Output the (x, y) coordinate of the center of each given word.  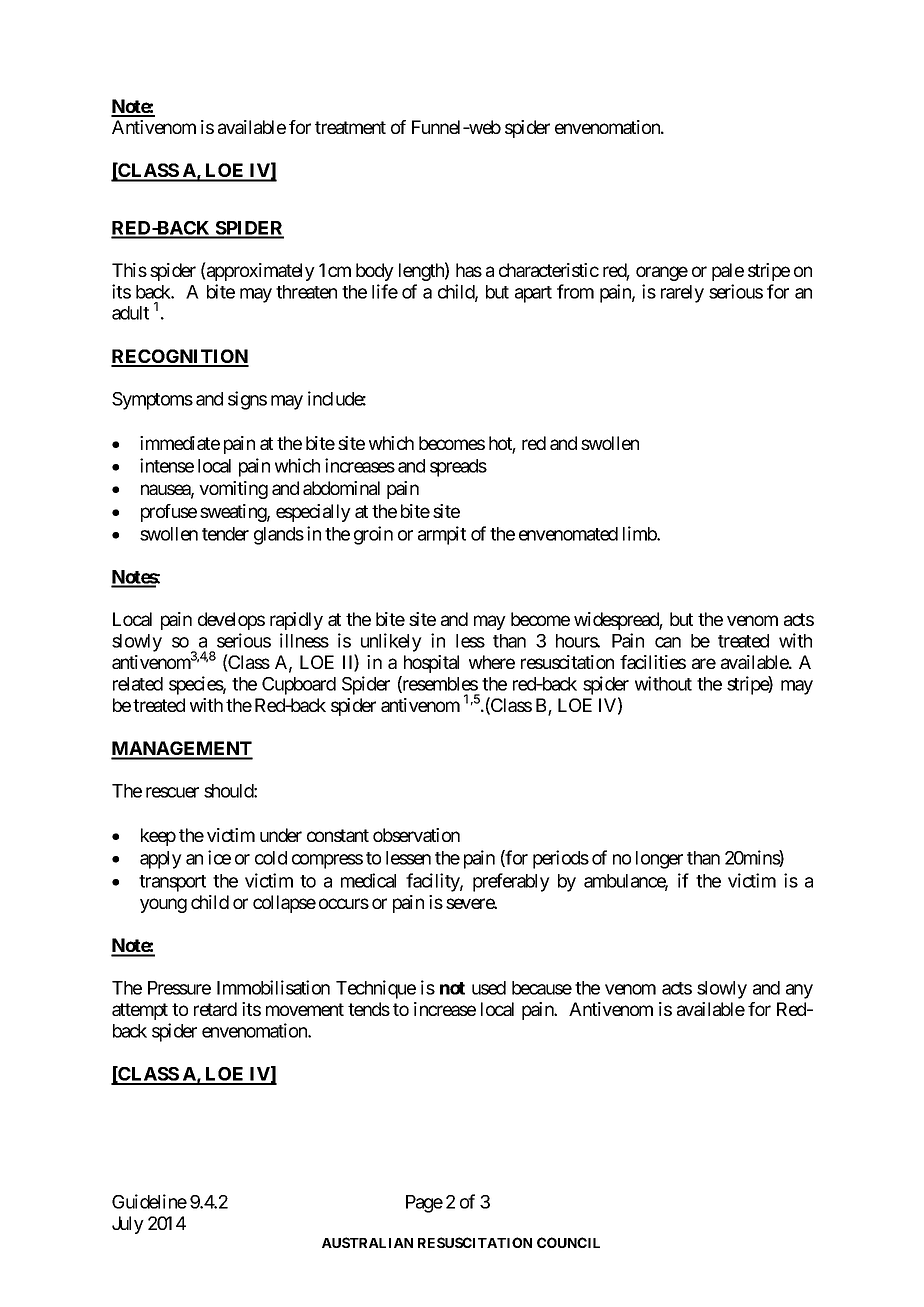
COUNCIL (568, 1242)
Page (424, 1204)
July (128, 1225)
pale (728, 272)
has (469, 270)
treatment (350, 127)
